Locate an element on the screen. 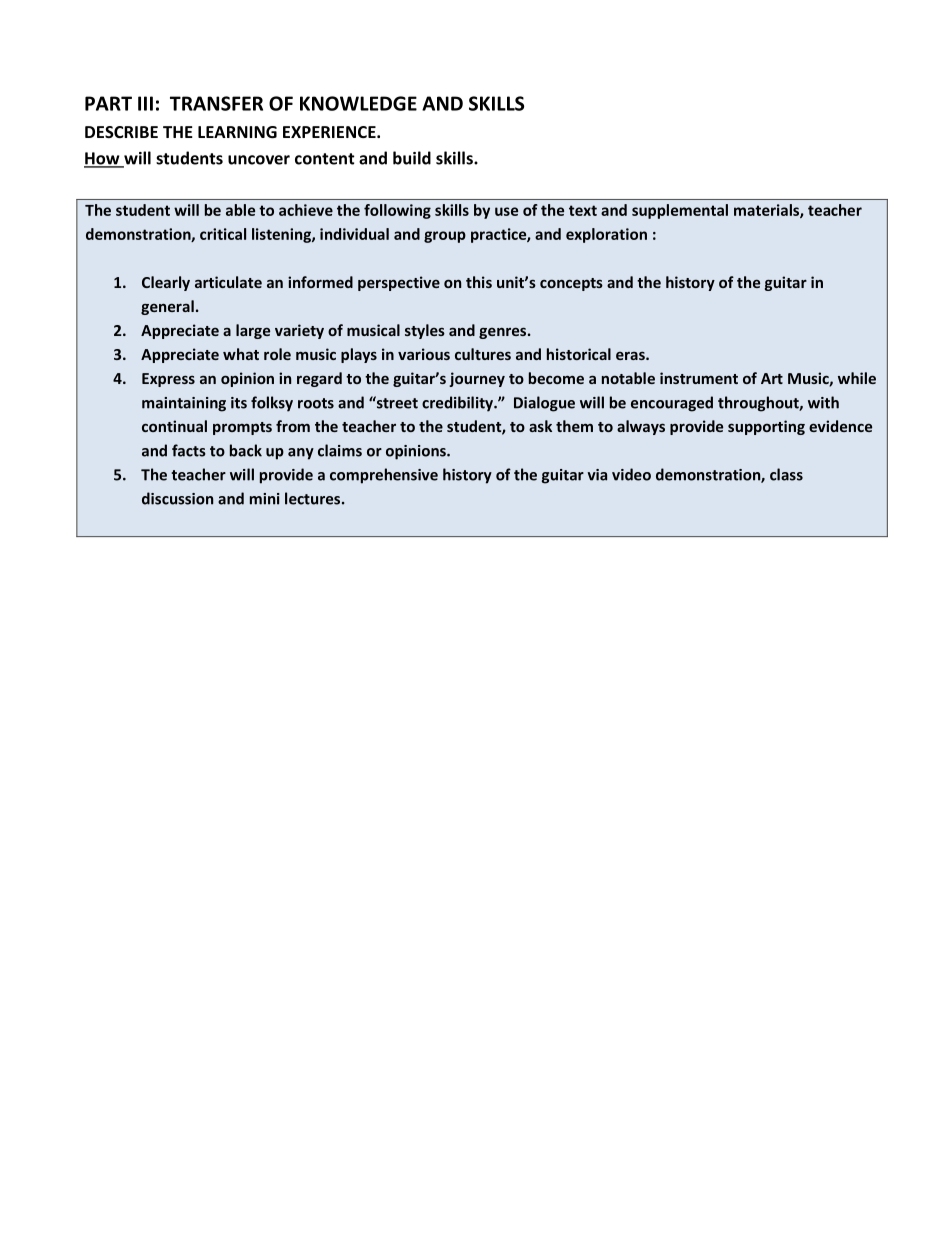  supplemental is located at coordinates (680, 211).
